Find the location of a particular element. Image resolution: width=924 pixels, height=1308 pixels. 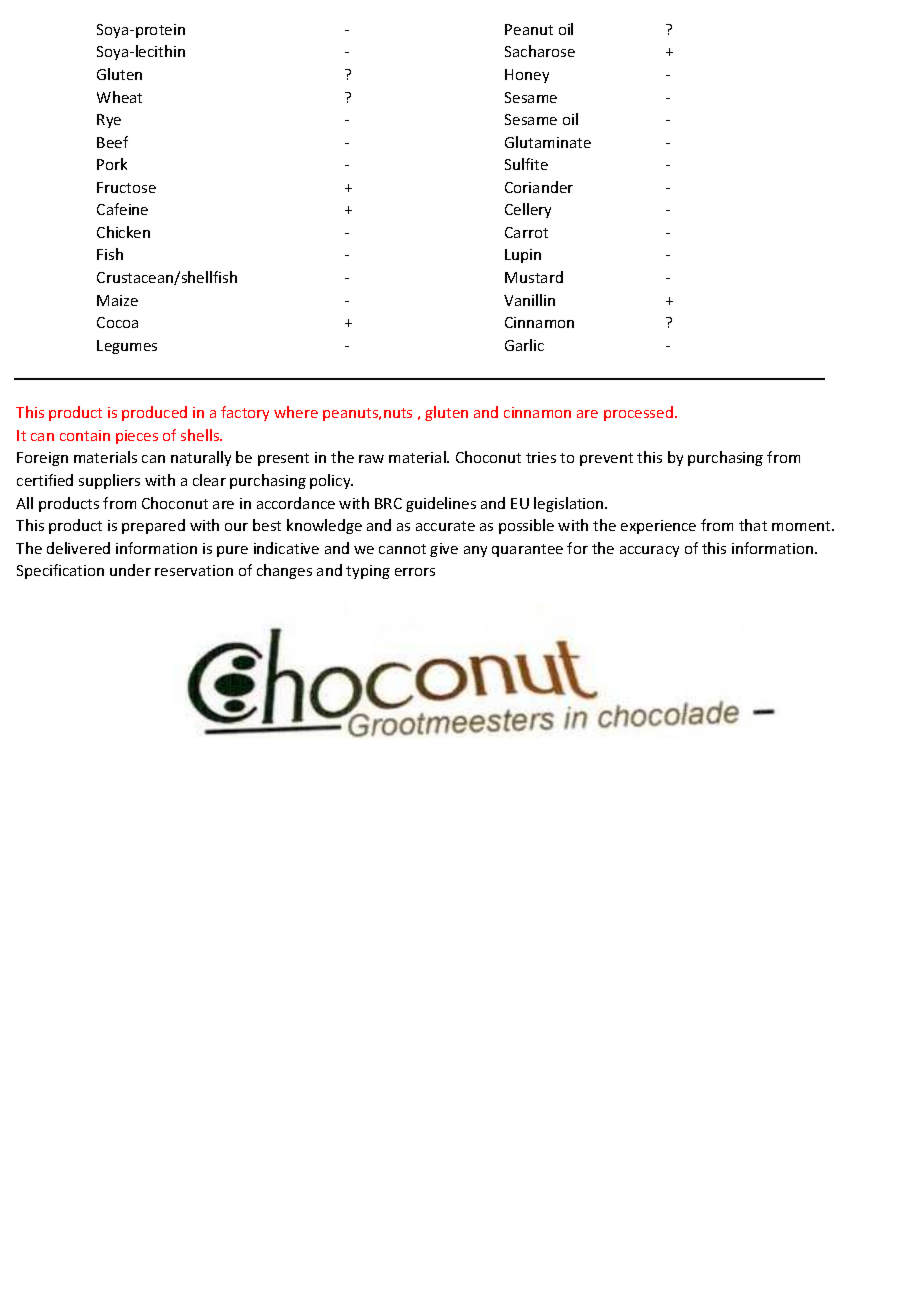

Vanillin is located at coordinates (529, 300).
